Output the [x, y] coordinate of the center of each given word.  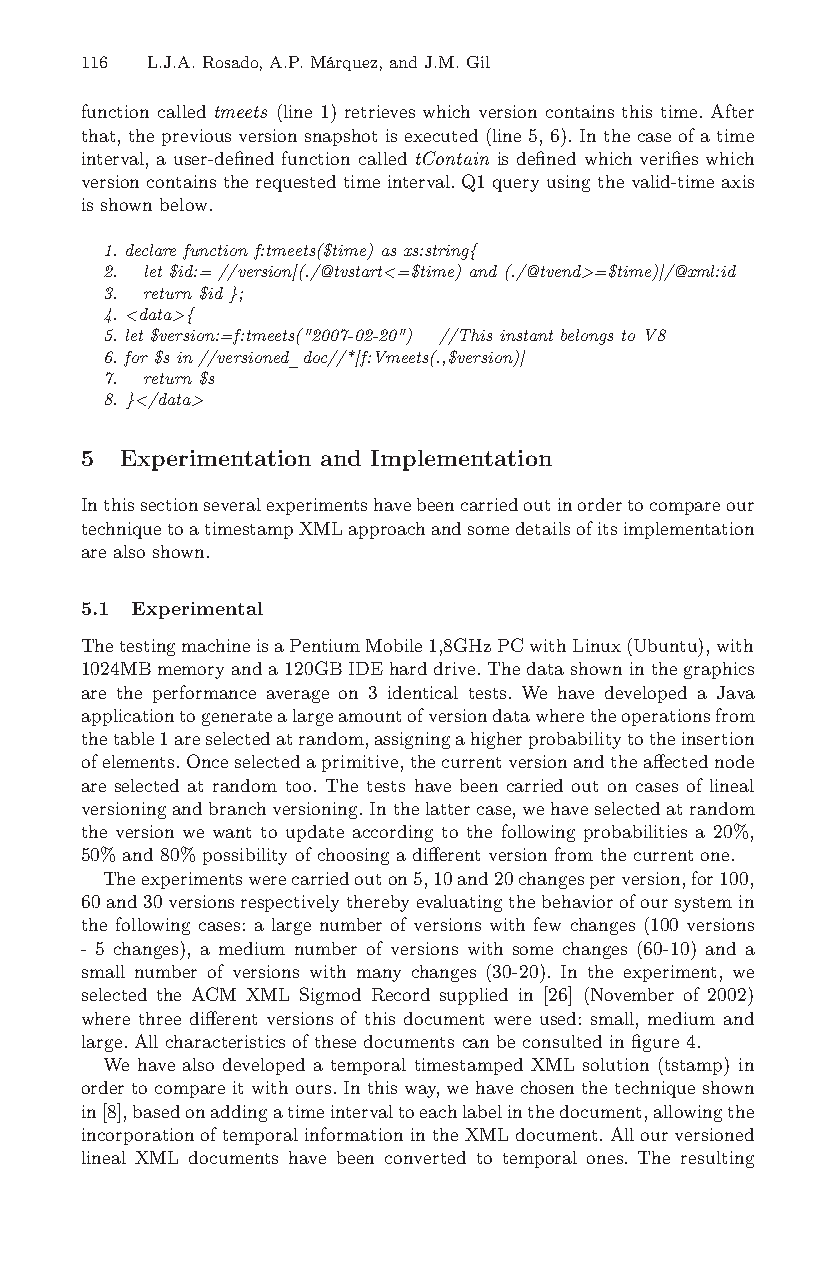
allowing [688, 1113]
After [732, 111]
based [156, 1111]
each [438, 1111]
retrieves [380, 111]
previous [196, 137]
